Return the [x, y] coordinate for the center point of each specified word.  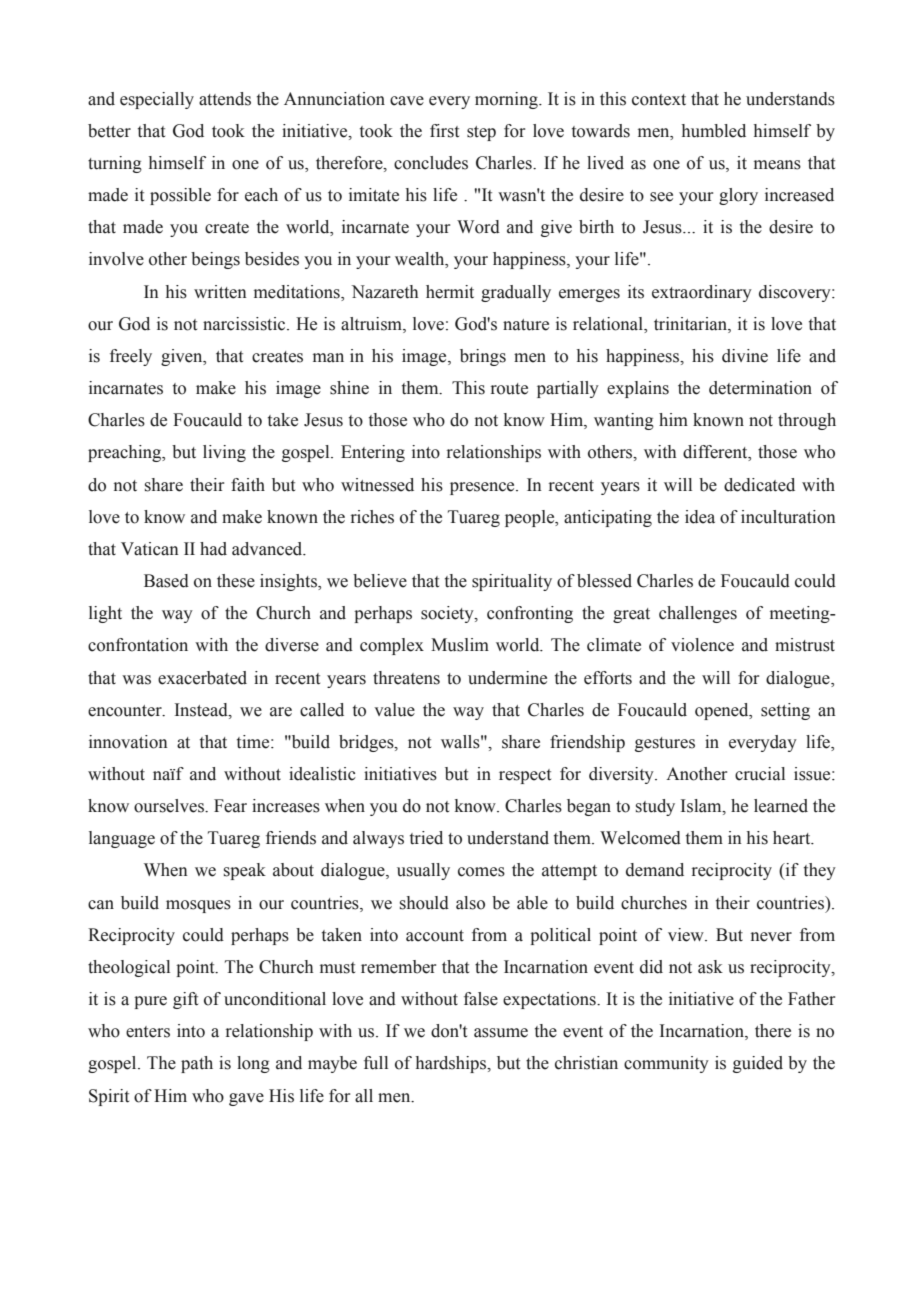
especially [157, 100]
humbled [714, 131]
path [197, 1064]
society [448, 614]
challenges [698, 614]
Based [166, 581]
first [444, 131]
